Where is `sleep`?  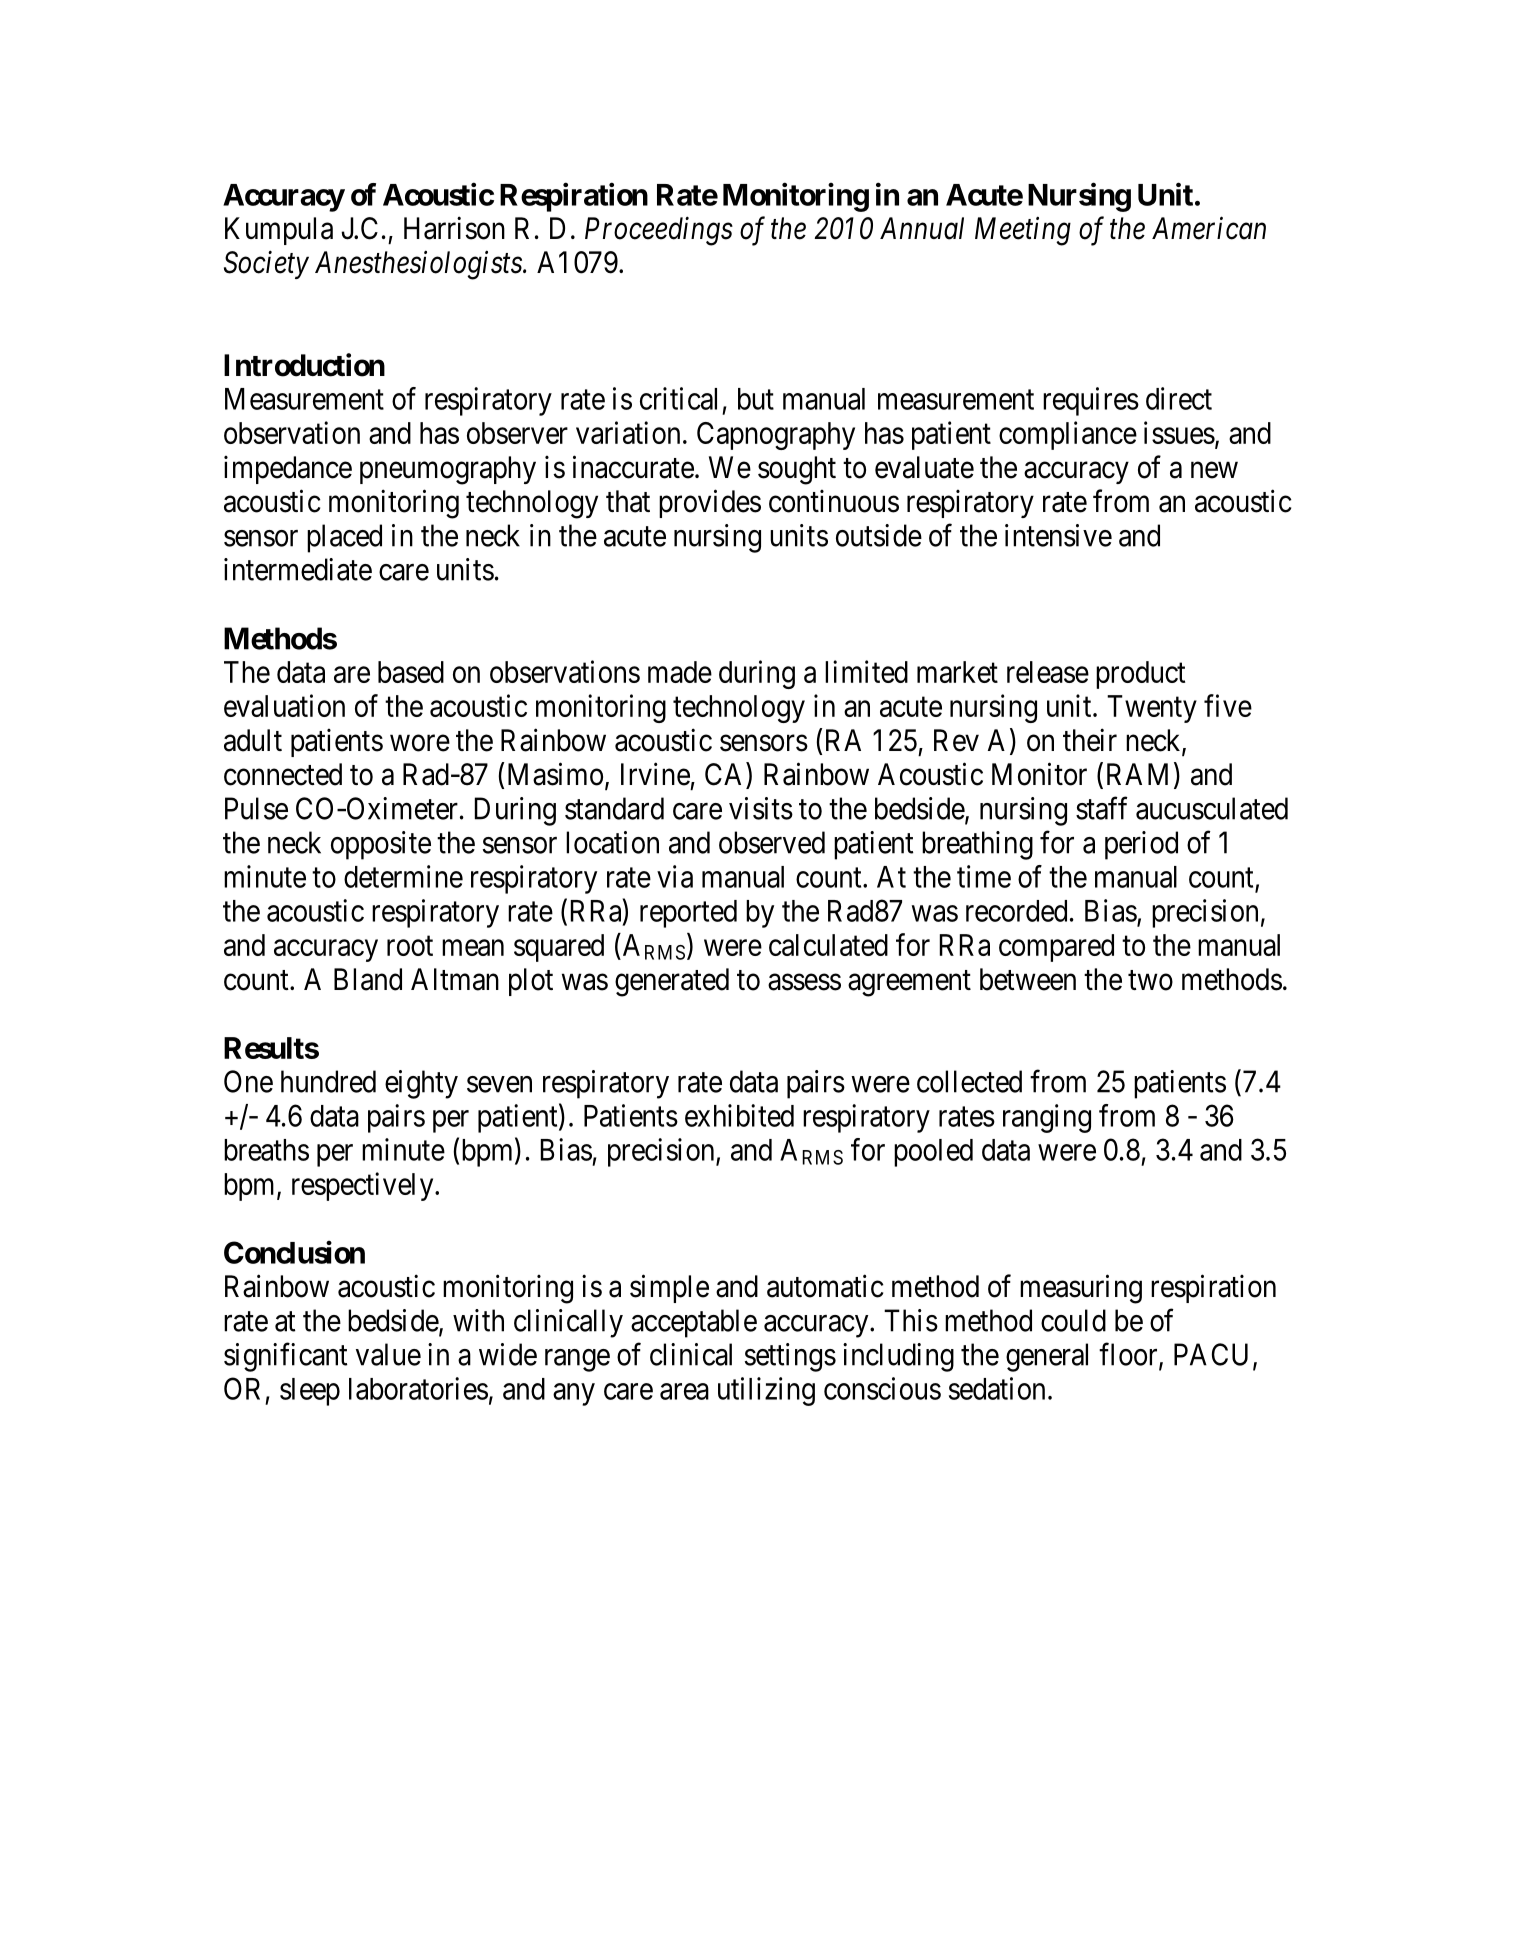 sleep is located at coordinates (310, 1392).
